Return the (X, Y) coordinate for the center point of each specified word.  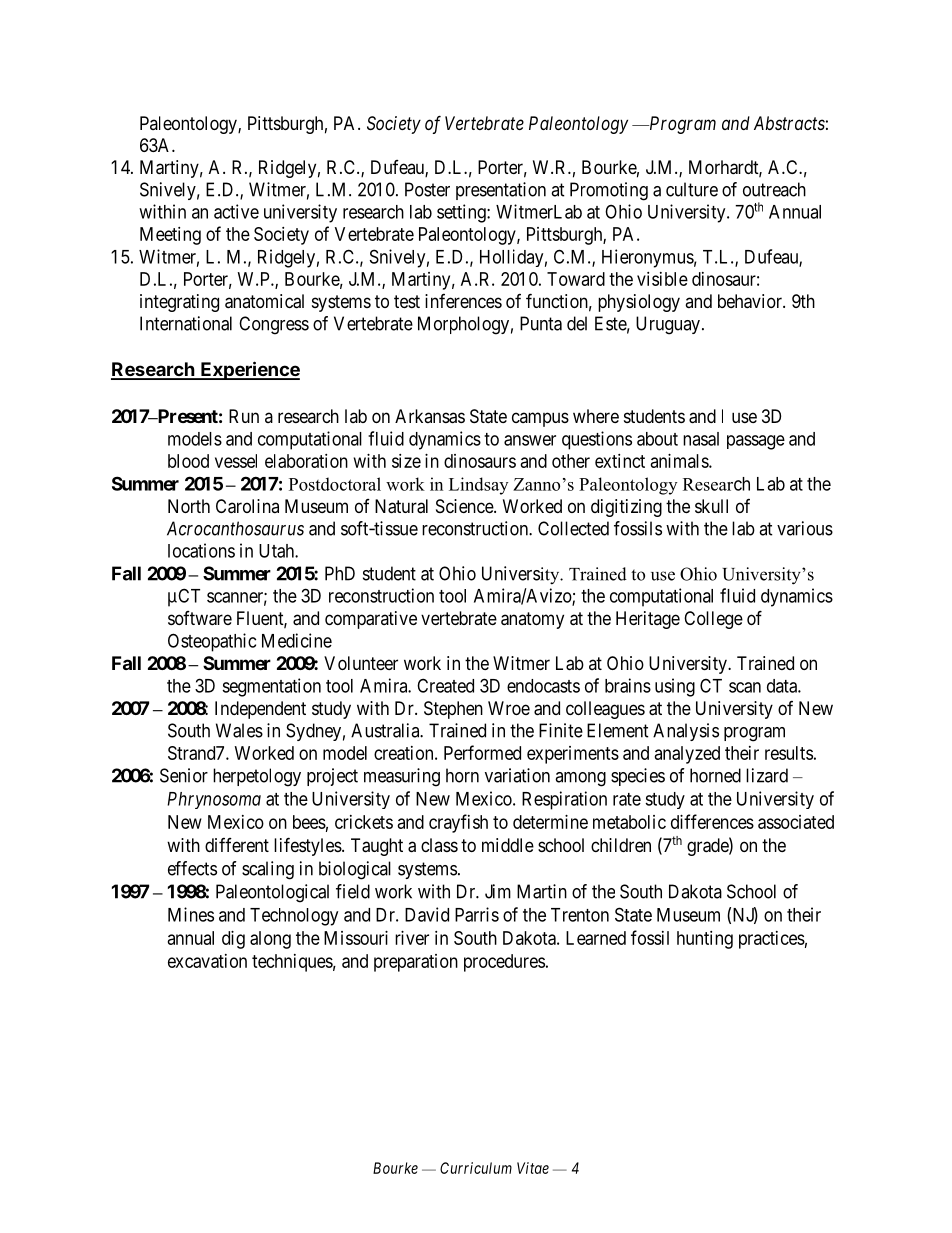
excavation (207, 961)
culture (692, 189)
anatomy (532, 620)
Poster (427, 189)
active (236, 211)
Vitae (533, 1168)
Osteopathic (212, 642)
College (713, 620)
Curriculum (476, 1168)
